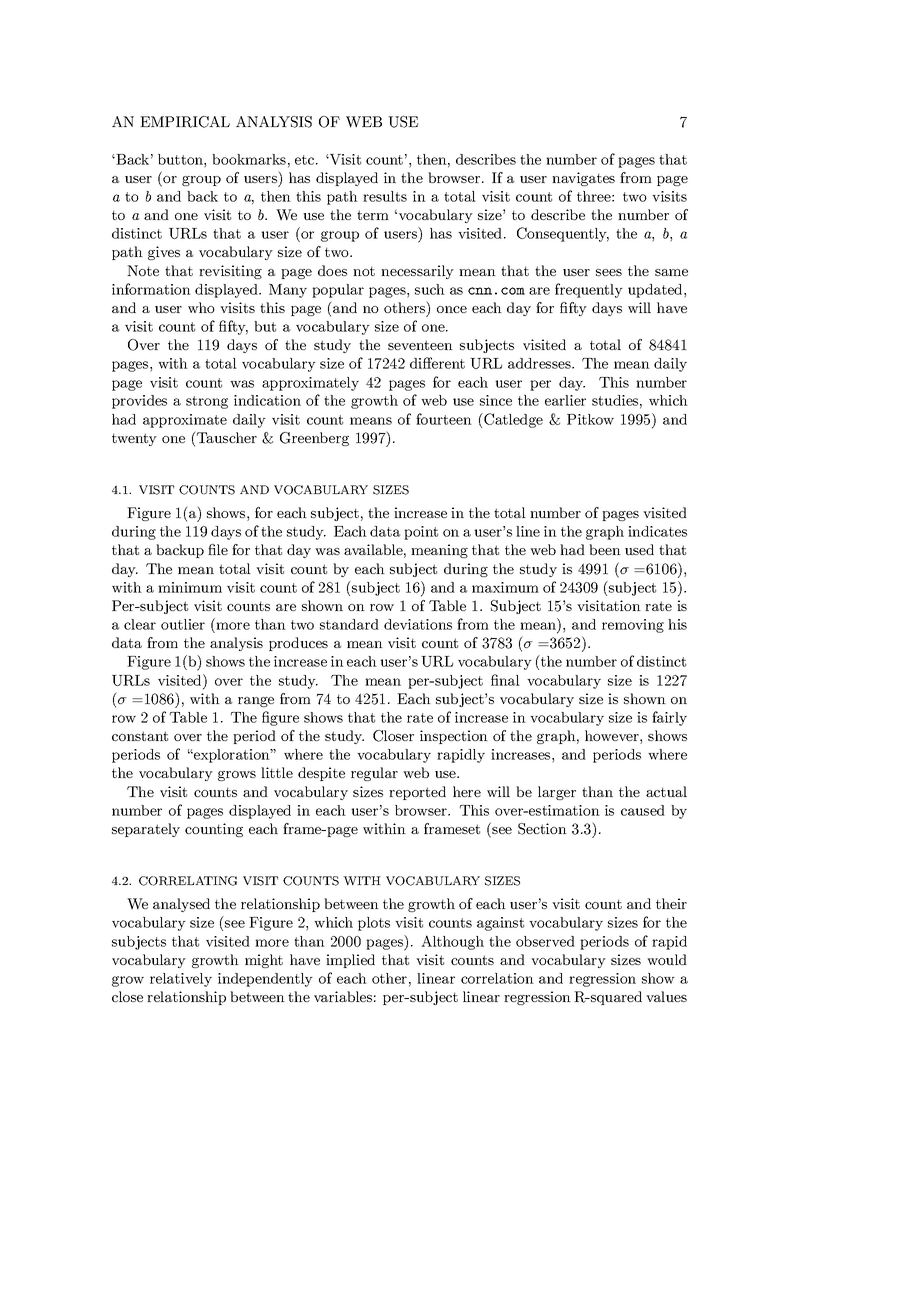  Describe the element at coordinates (226, 437) in the screenshot. I see `Tauscher` at that location.
